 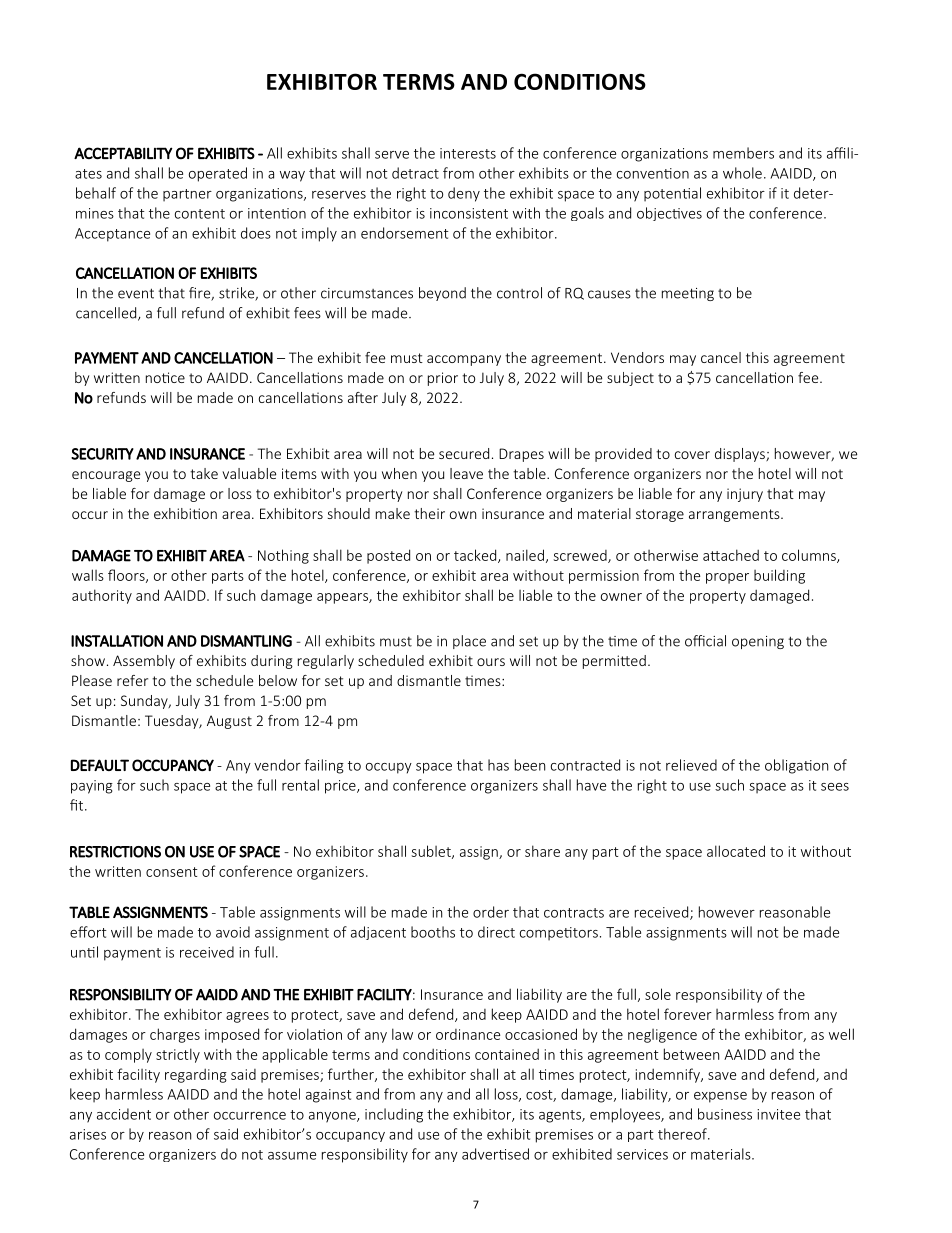 I want to click on accident, so click(x=124, y=1114).
